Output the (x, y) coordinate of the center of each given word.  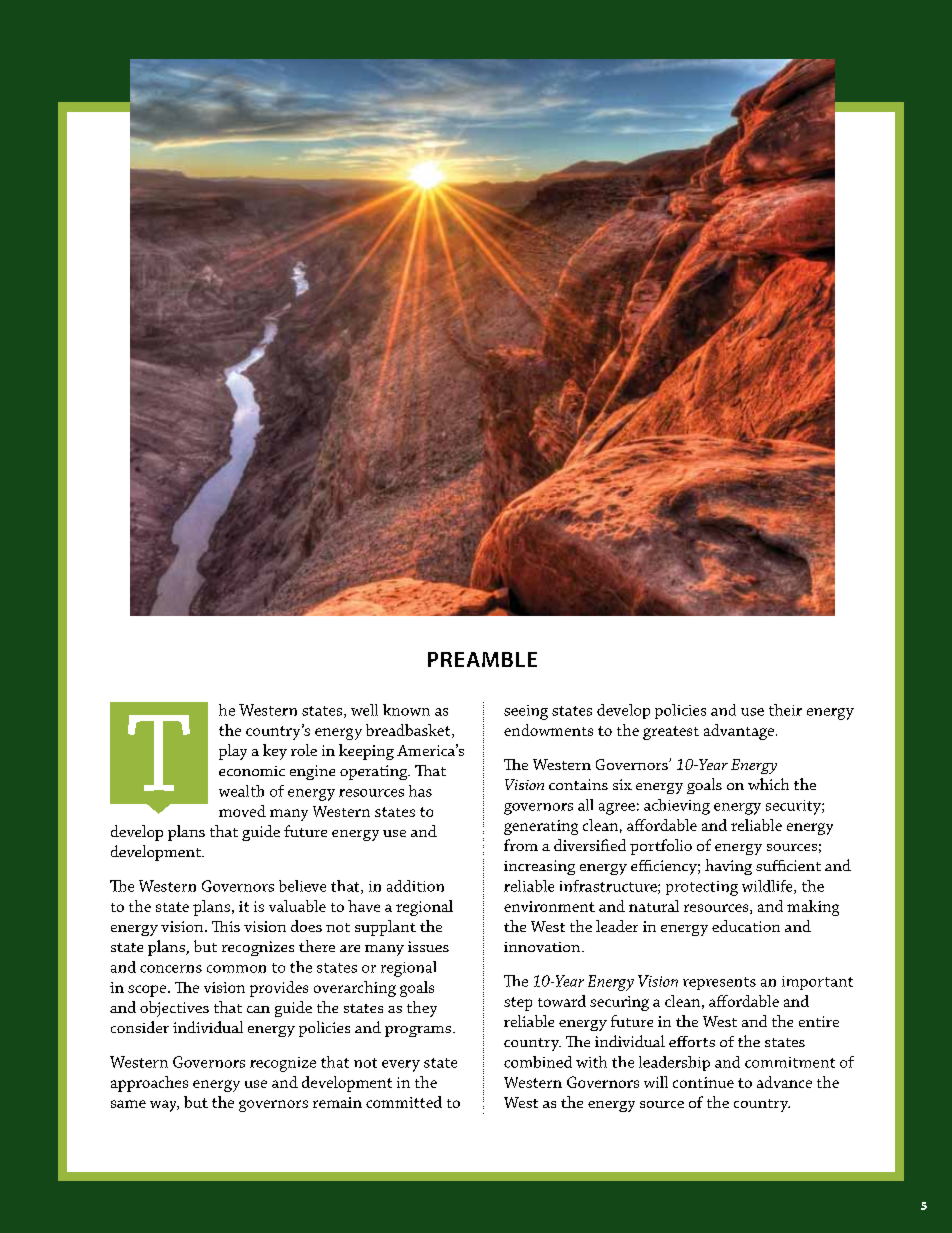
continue (703, 1082)
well (364, 710)
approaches (149, 1084)
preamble (482, 659)
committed (404, 1102)
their (785, 710)
